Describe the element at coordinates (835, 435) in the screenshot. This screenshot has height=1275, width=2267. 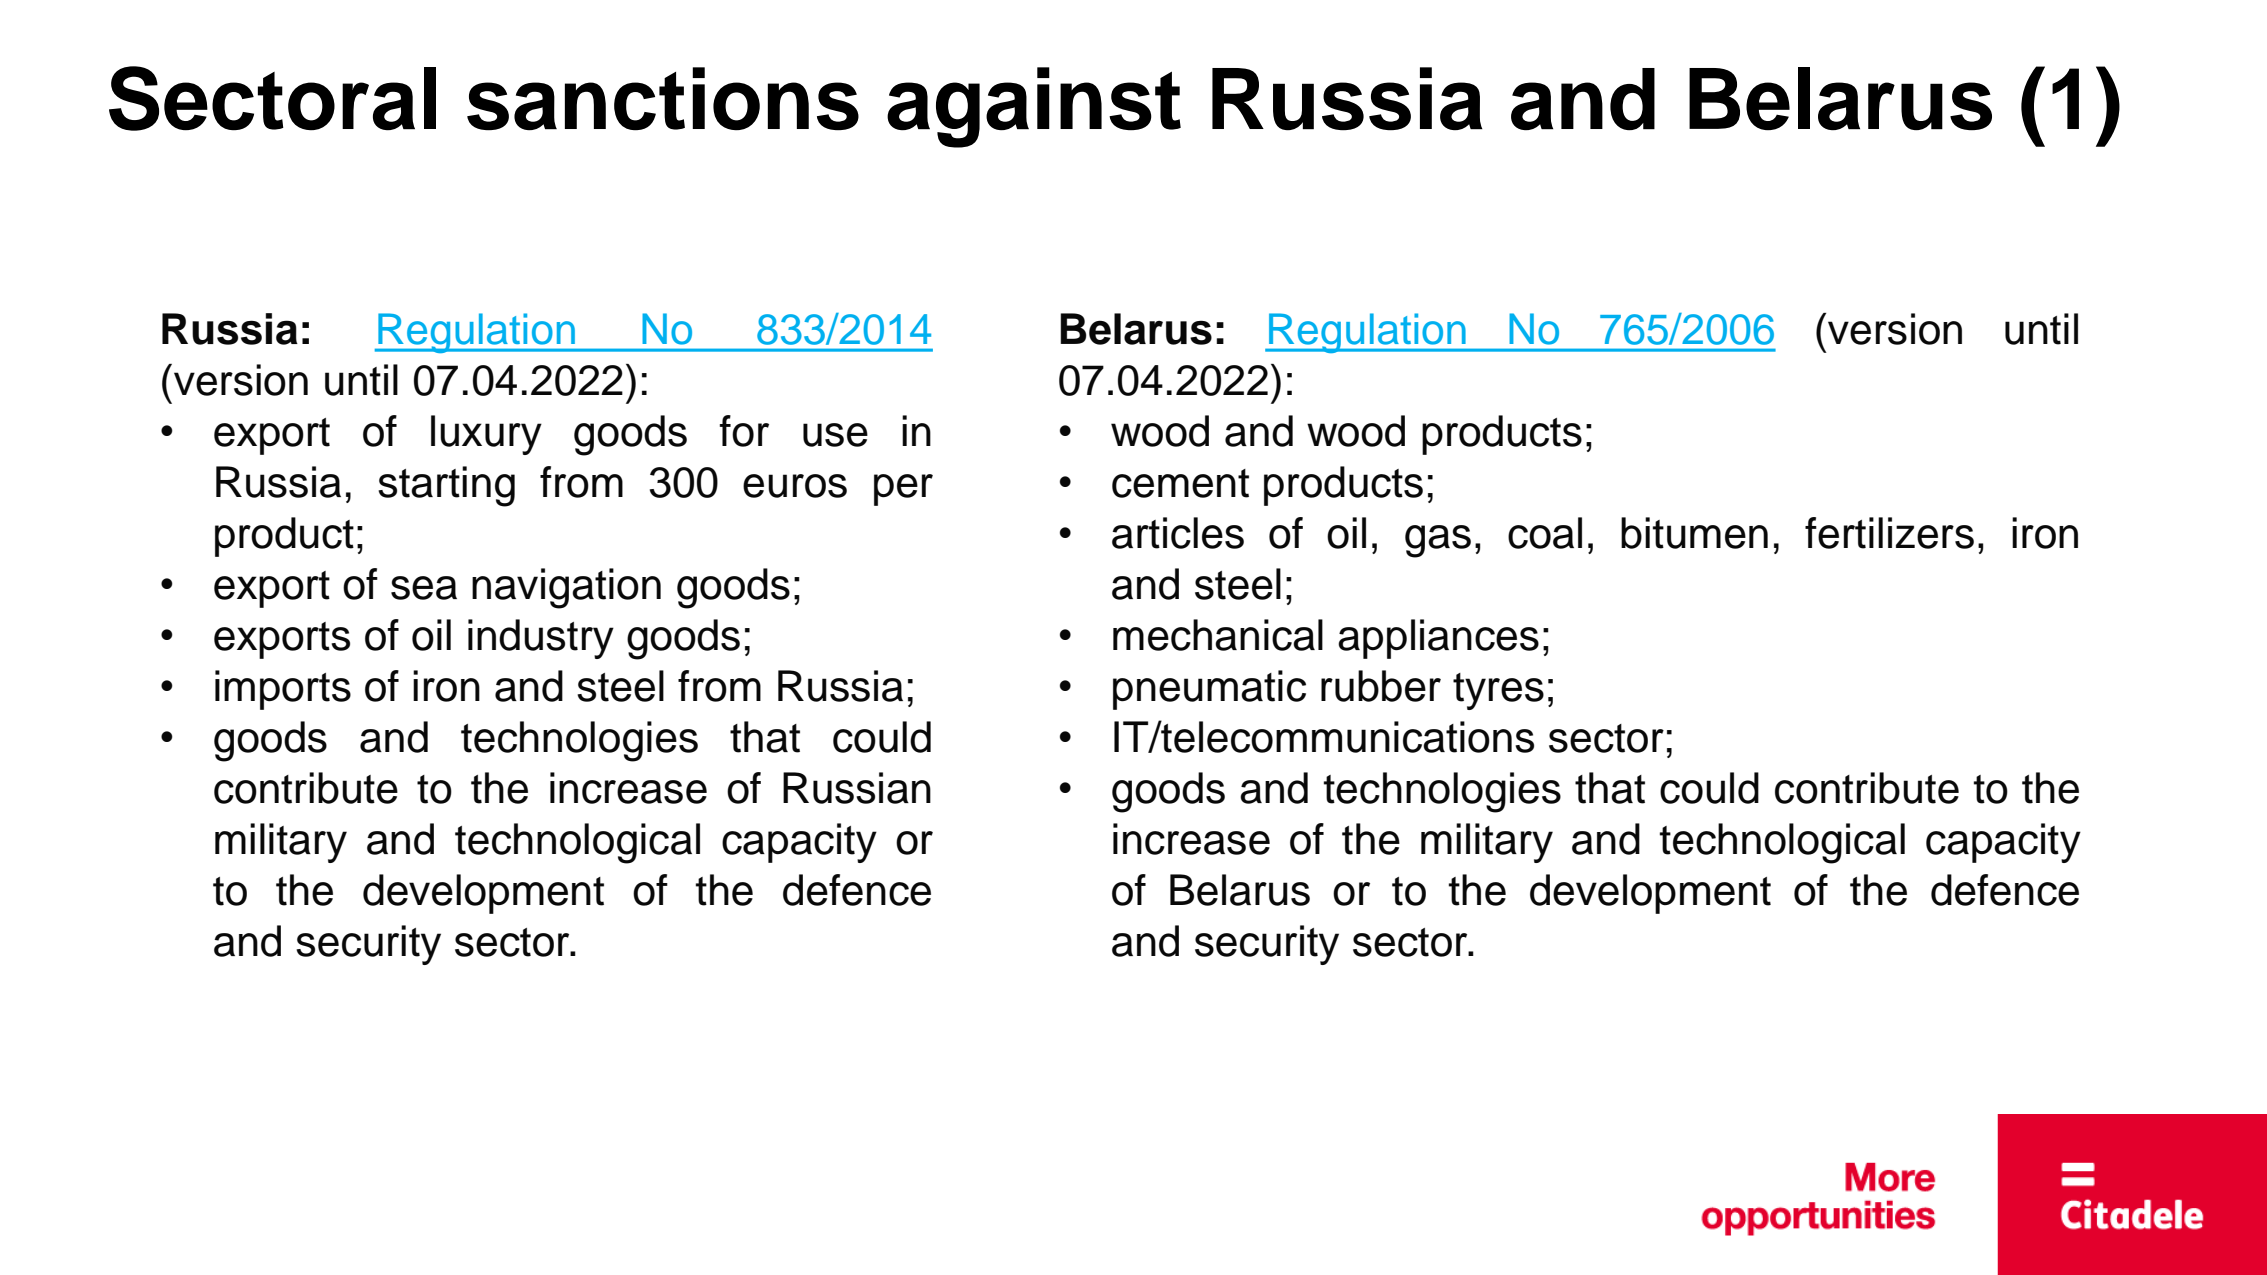
I see `use` at that location.
